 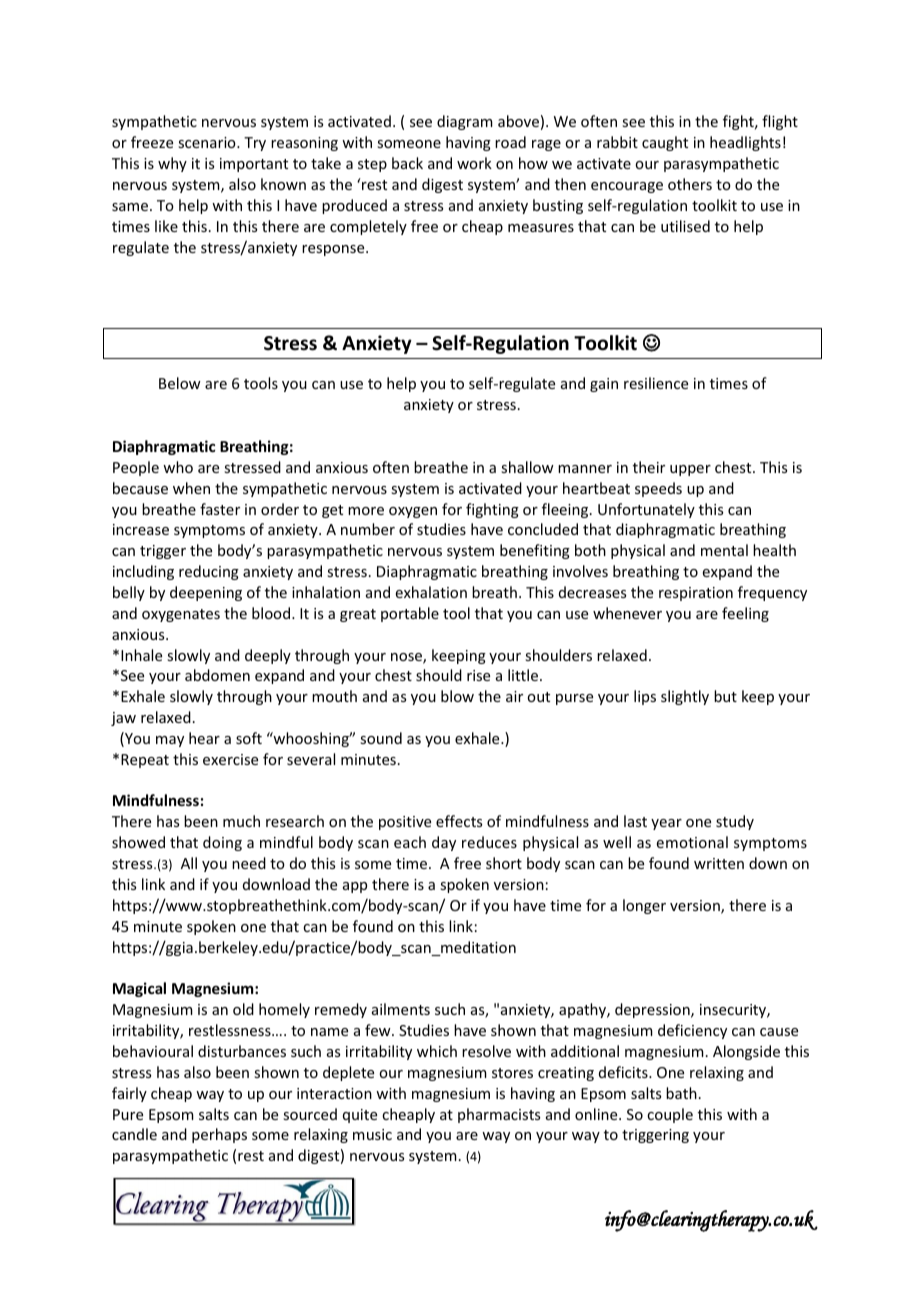 I want to click on perhaps, so click(x=219, y=1135).
